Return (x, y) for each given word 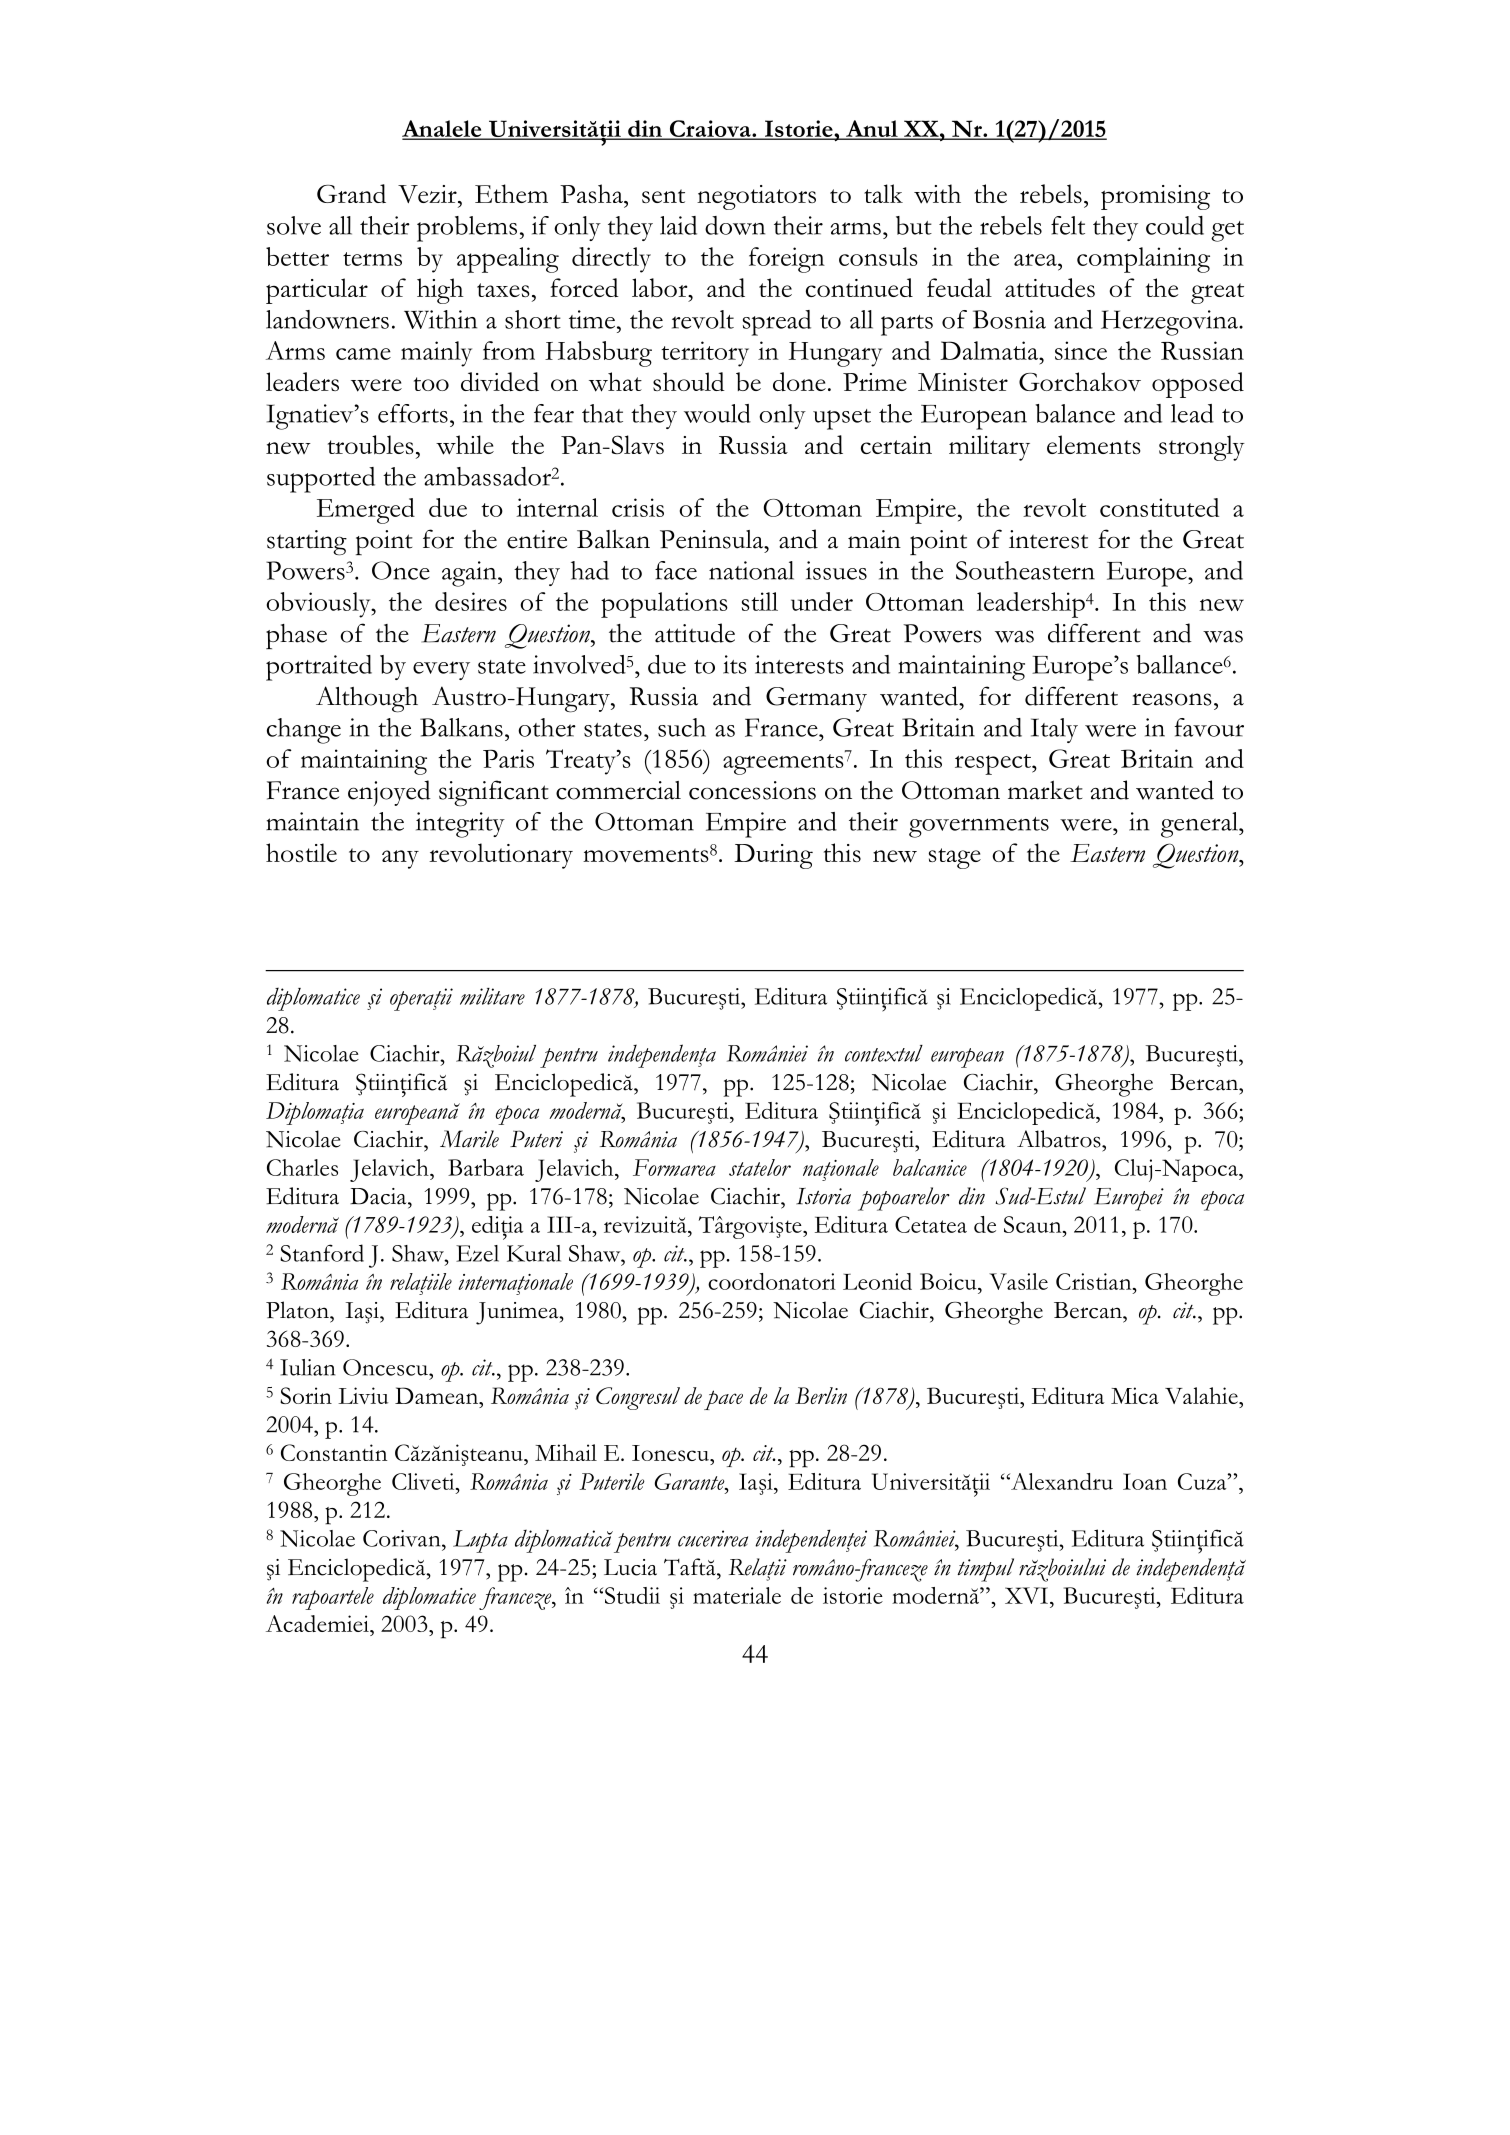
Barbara (486, 1167)
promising (1155, 197)
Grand (351, 193)
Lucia (630, 1567)
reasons (1172, 699)
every (441, 670)
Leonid (877, 1281)
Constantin (334, 1452)
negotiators (756, 197)
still (760, 601)
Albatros (1060, 1139)
